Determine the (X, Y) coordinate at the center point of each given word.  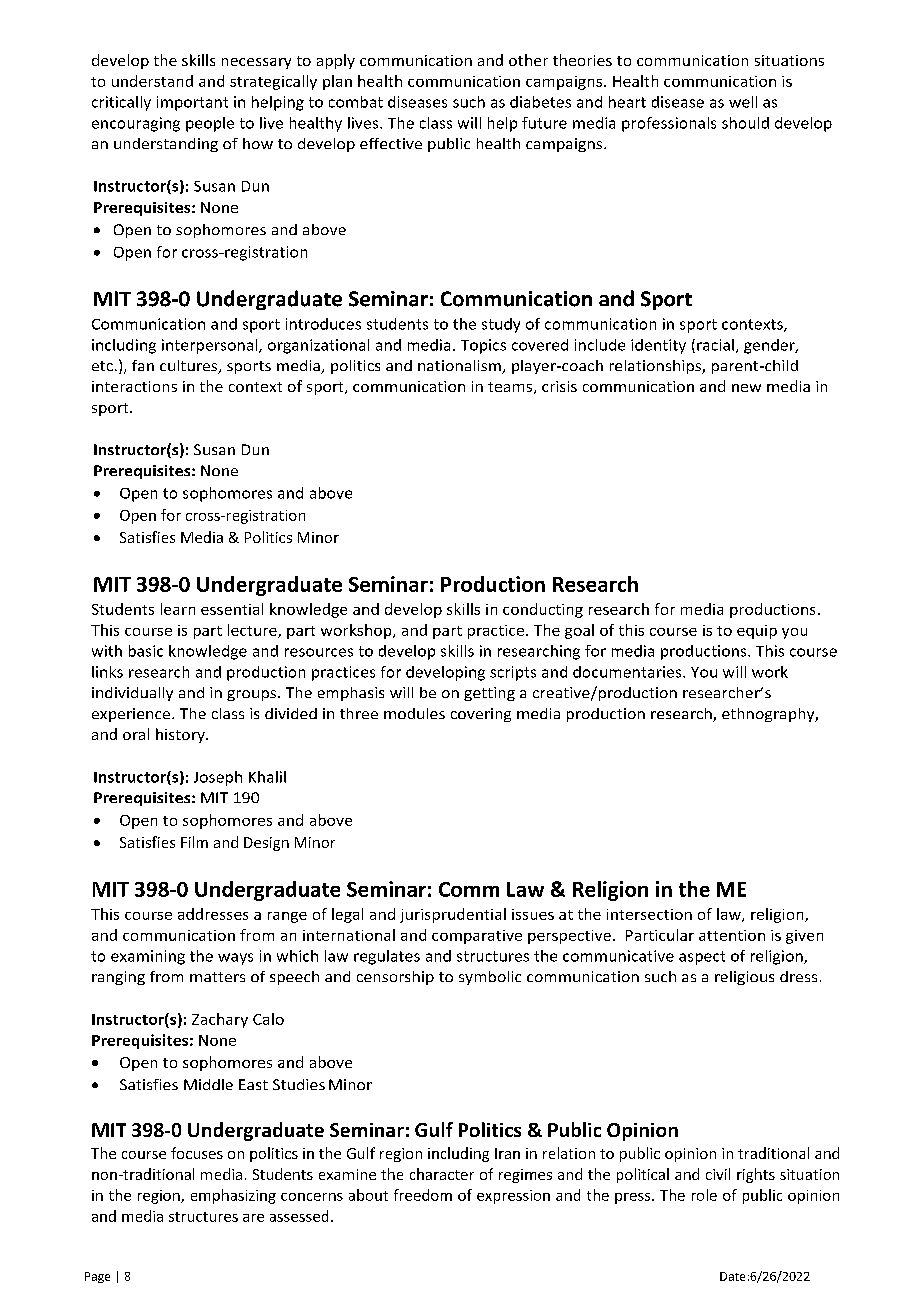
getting (489, 694)
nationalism (460, 367)
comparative (477, 937)
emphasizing (233, 1196)
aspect (702, 958)
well (743, 102)
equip (757, 632)
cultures (190, 367)
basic (146, 651)
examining (148, 957)
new (746, 388)
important (192, 103)
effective (391, 143)
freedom (423, 1195)
